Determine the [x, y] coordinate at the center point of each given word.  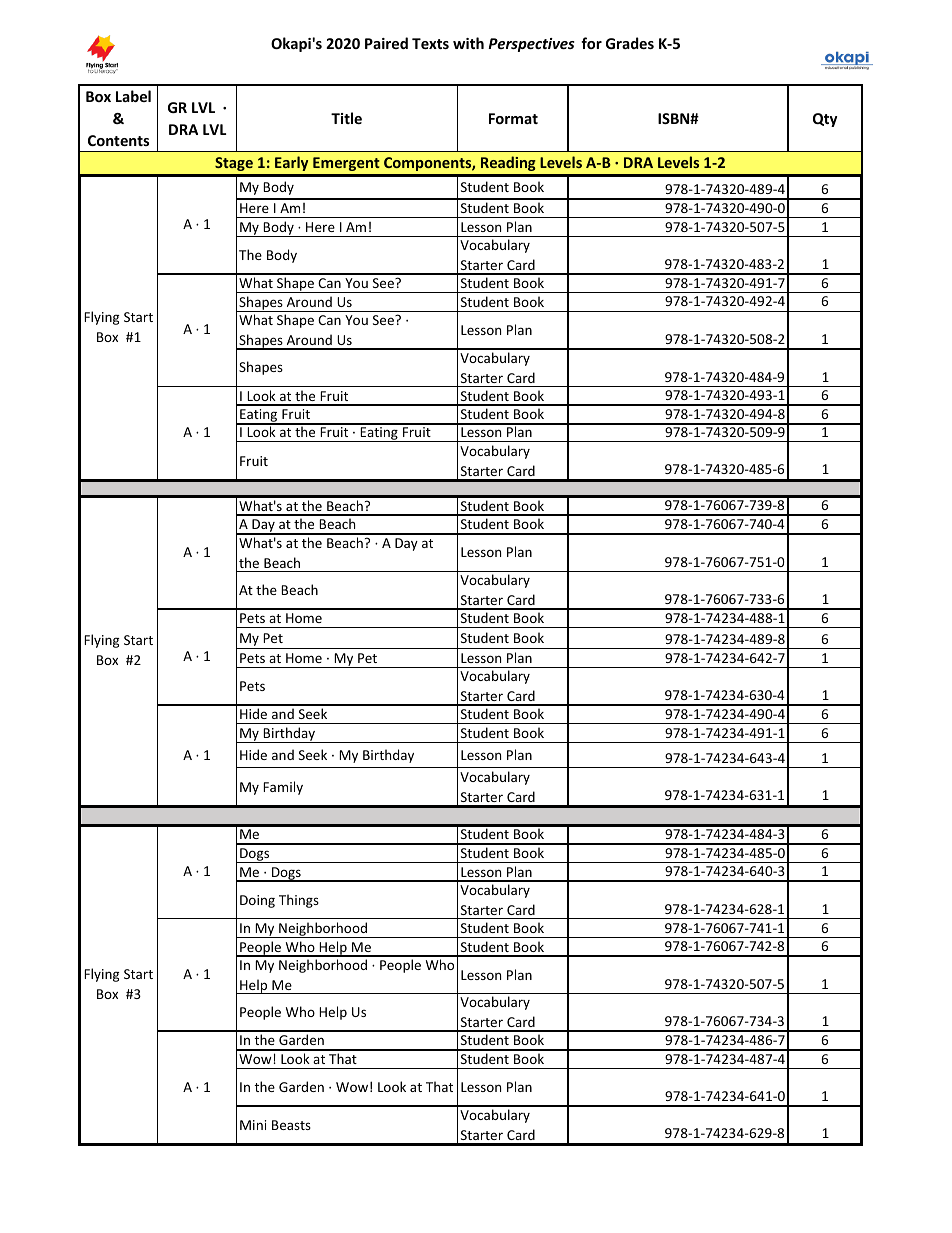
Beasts [291, 1125]
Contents [118, 140]
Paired [386, 43]
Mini [253, 1125]
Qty [825, 120]
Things [299, 901]
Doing [257, 901]
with [468, 43]
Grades [630, 43]
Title [346, 118]
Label [133, 96]
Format [513, 118]
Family [283, 788]
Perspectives [531, 45]
